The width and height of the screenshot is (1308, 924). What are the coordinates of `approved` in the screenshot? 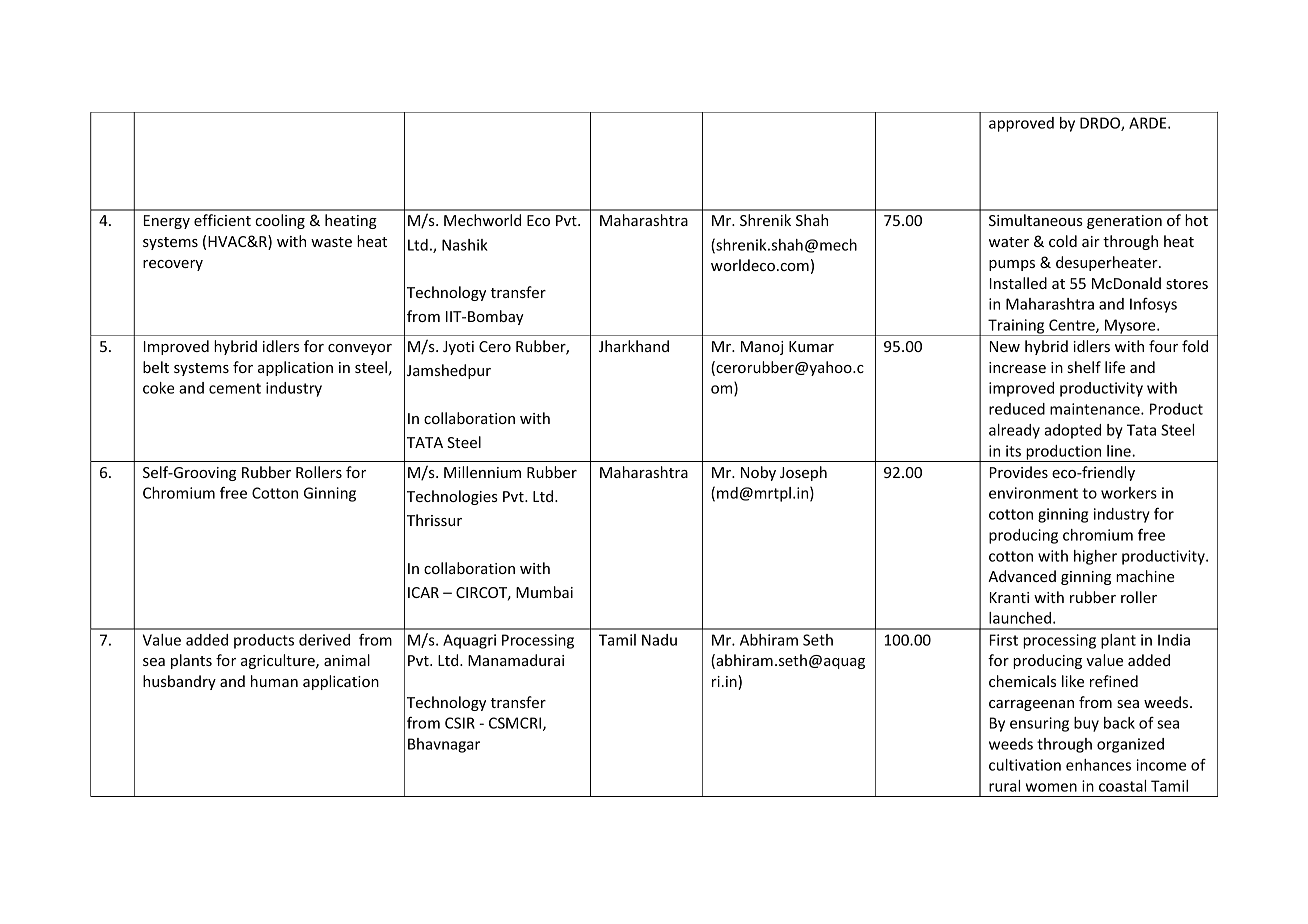 It's located at (1021, 124).
